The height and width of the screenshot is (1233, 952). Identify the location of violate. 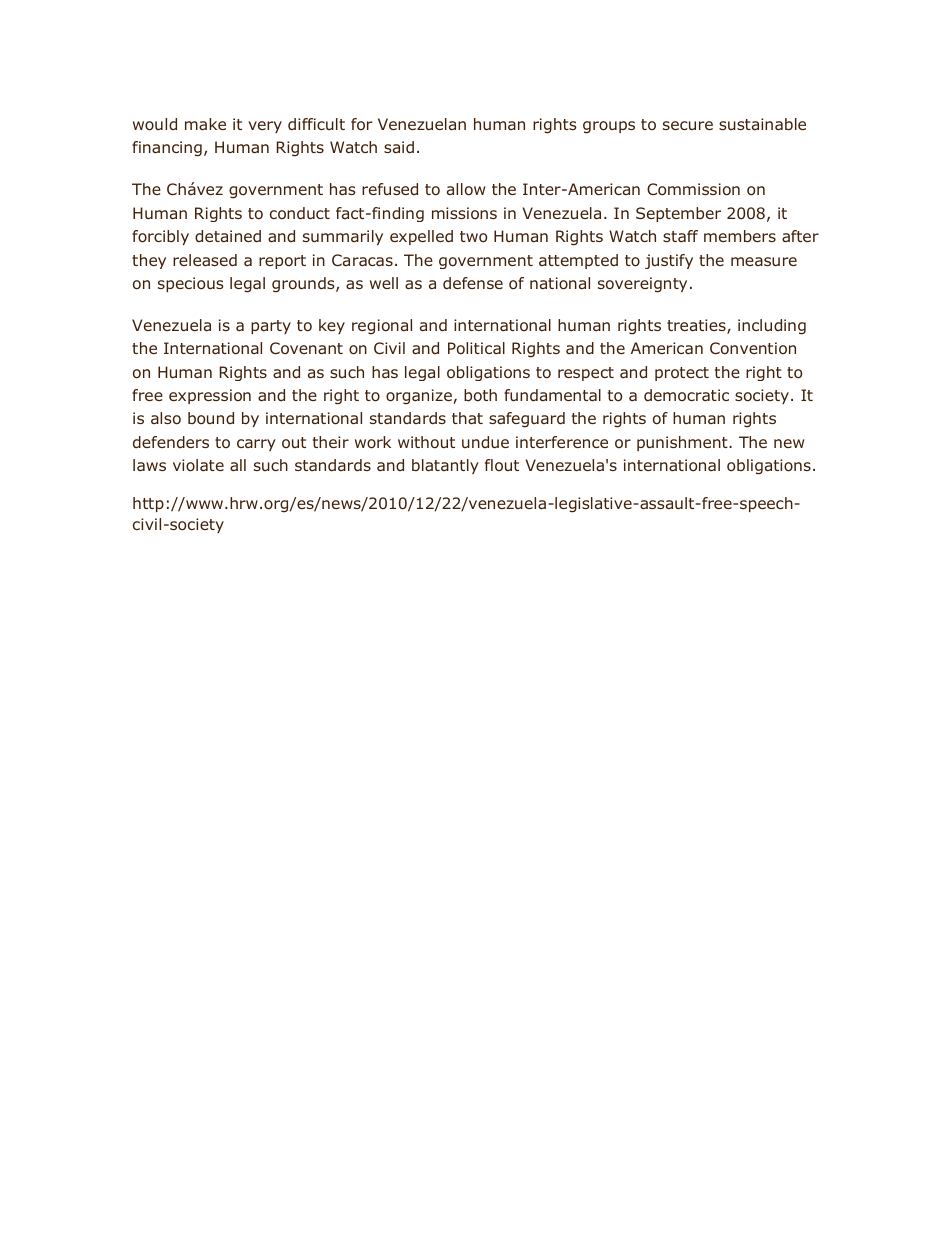
(198, 465).
